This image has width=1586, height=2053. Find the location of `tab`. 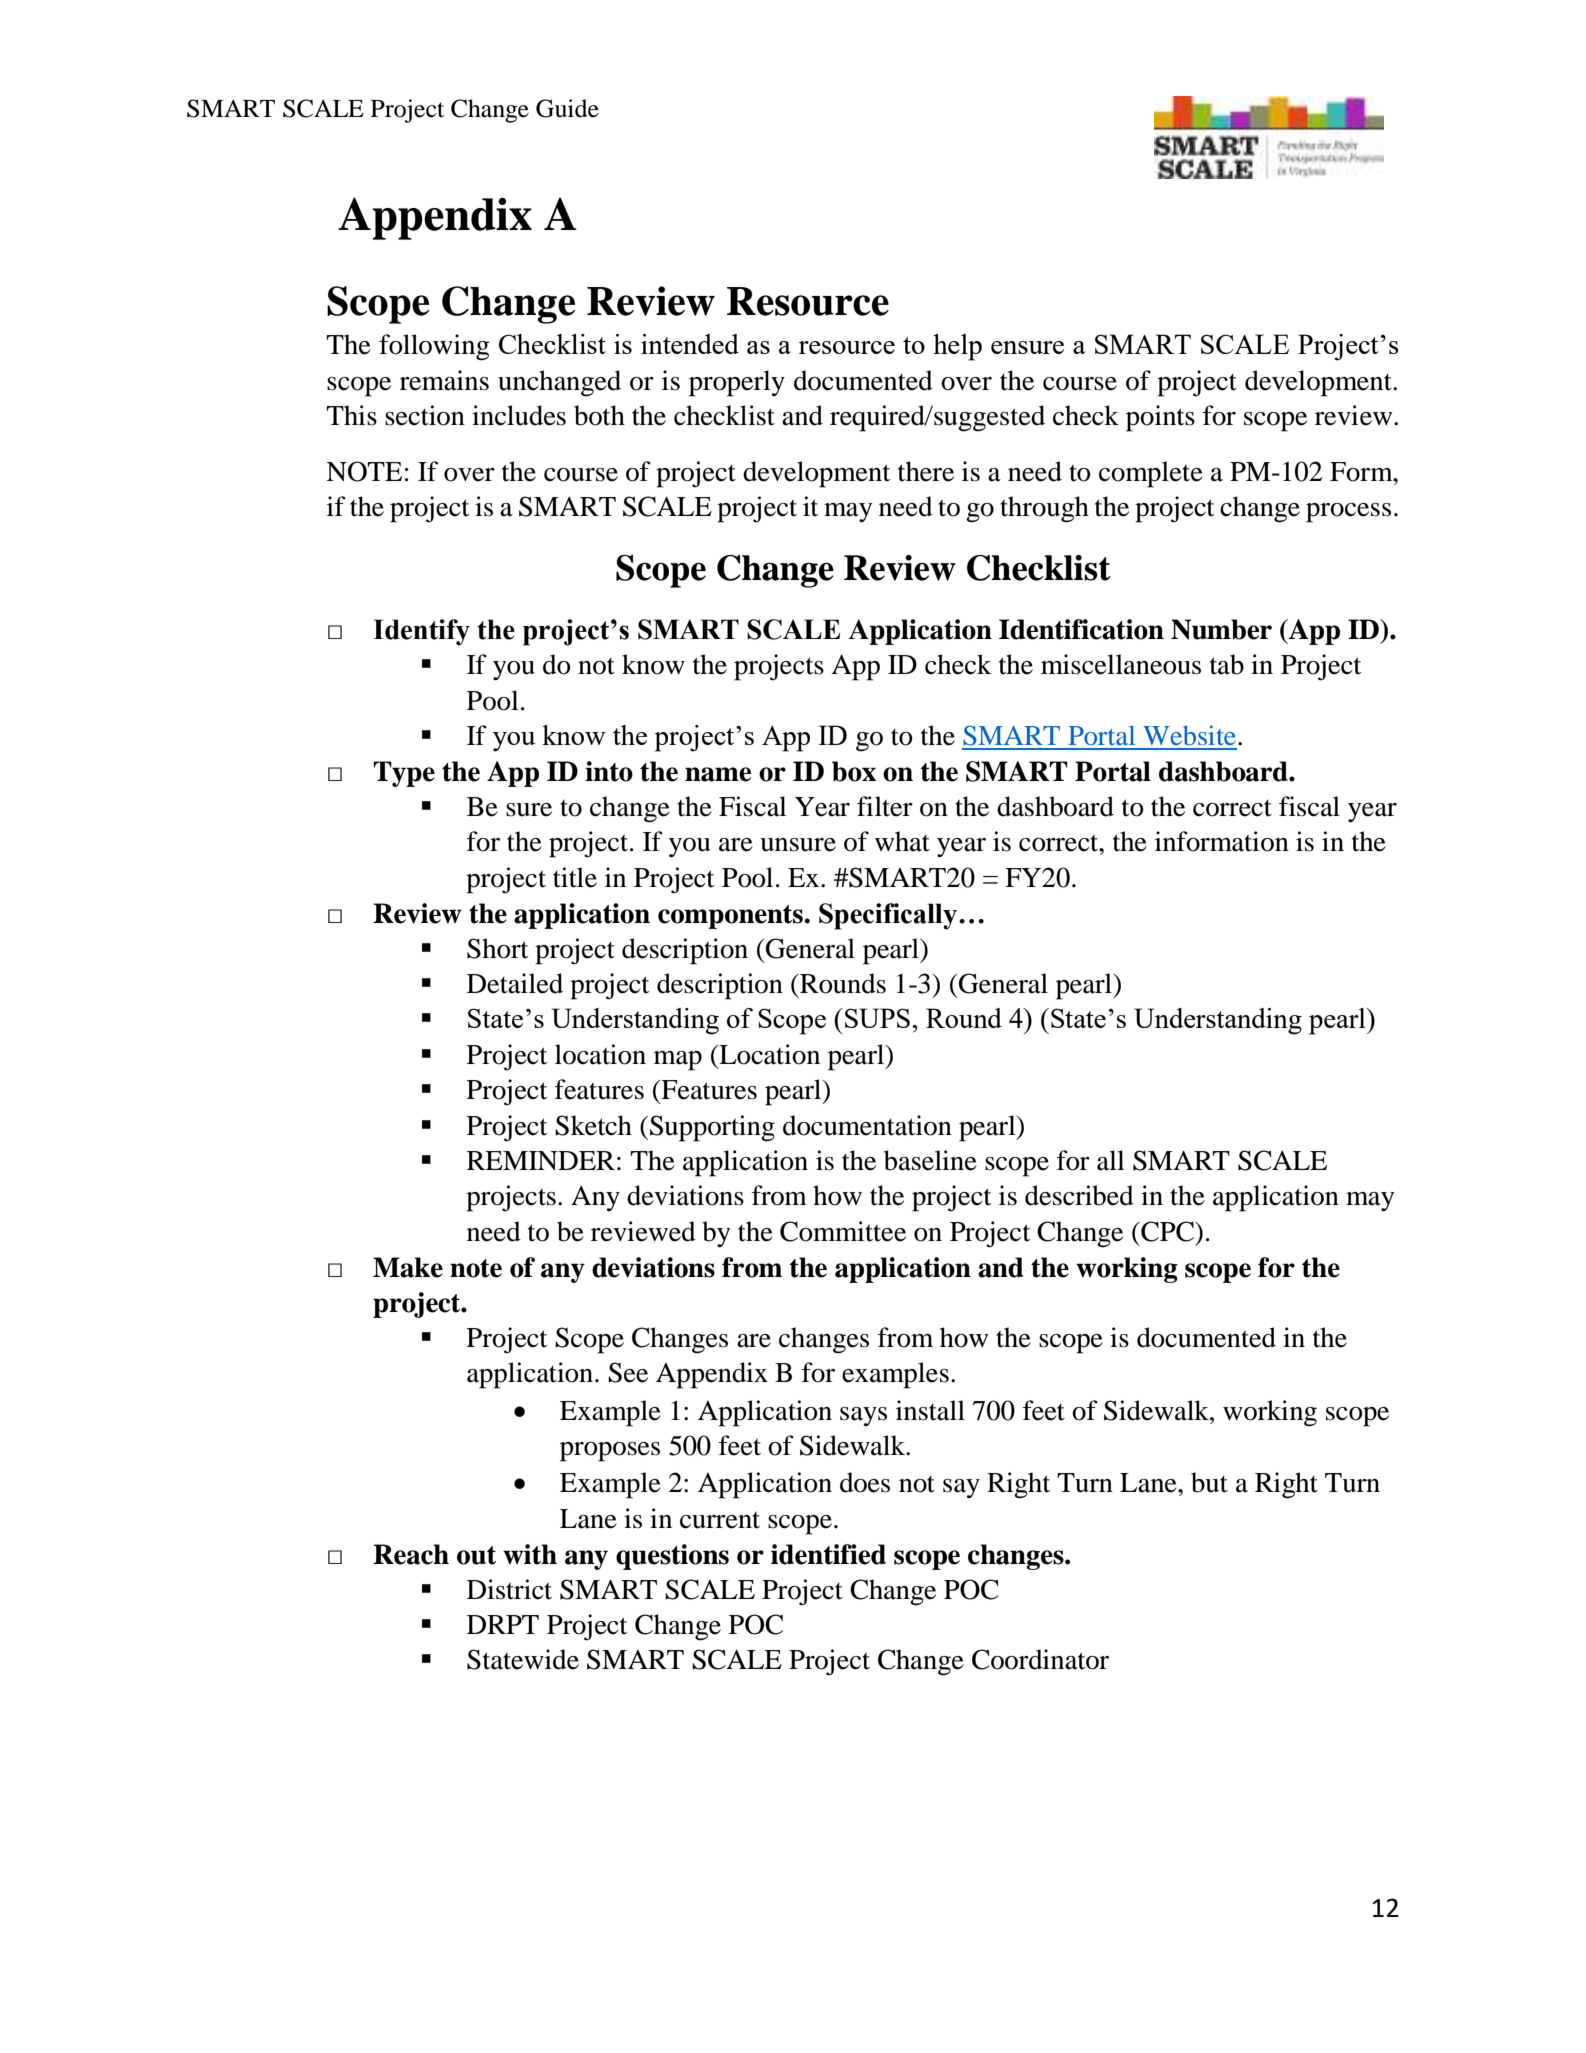

tab is located at coordinates (1227, 664).
